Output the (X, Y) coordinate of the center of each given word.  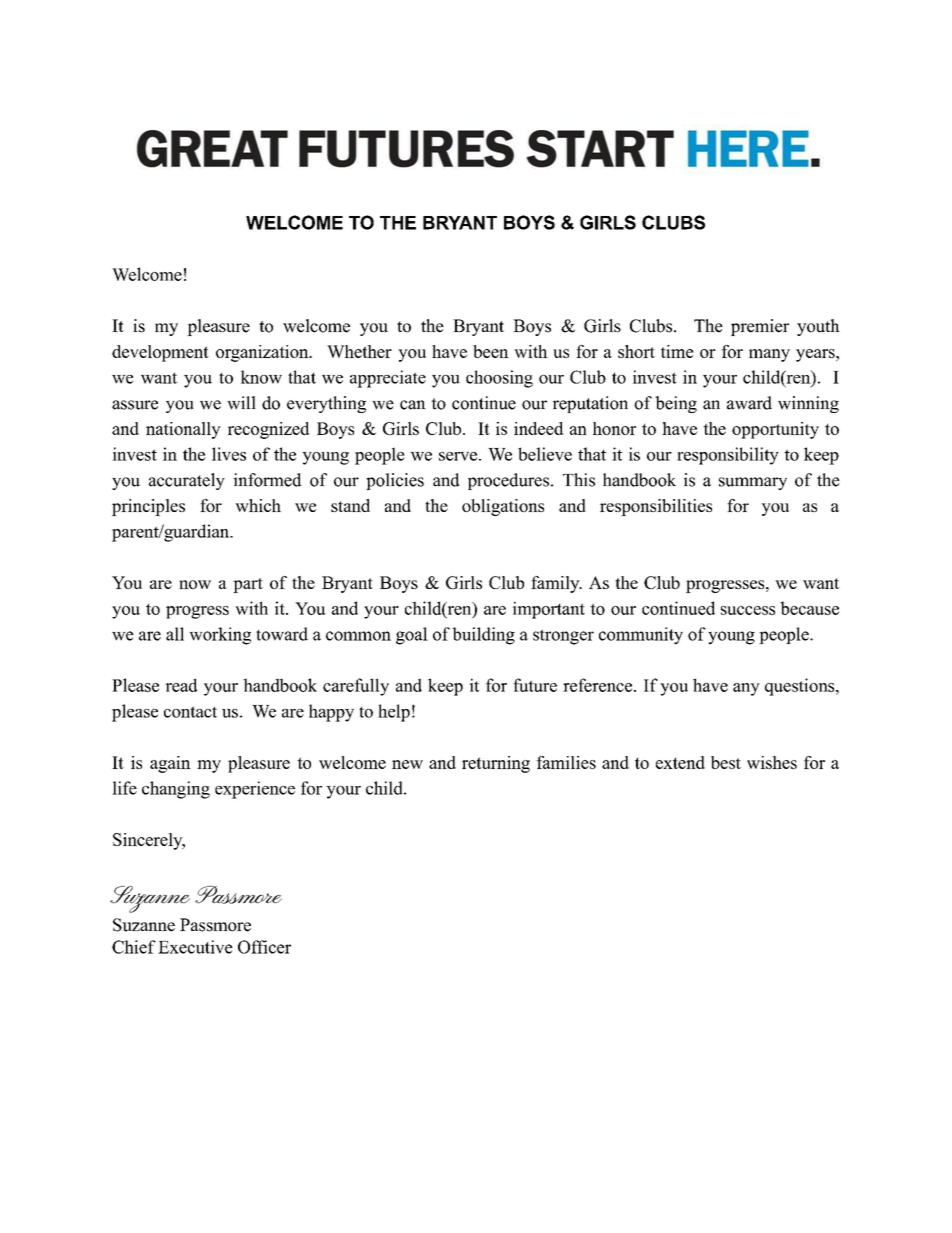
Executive (195, 947)
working (220, 636)
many (769, 355)
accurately (187, 481)
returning (496, 764)
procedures (508, 481)
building (483, 636)
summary (753, 483)
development (160, 353)
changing (176, 790)
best (726, 762)
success (748, 610)
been (491, 351)
